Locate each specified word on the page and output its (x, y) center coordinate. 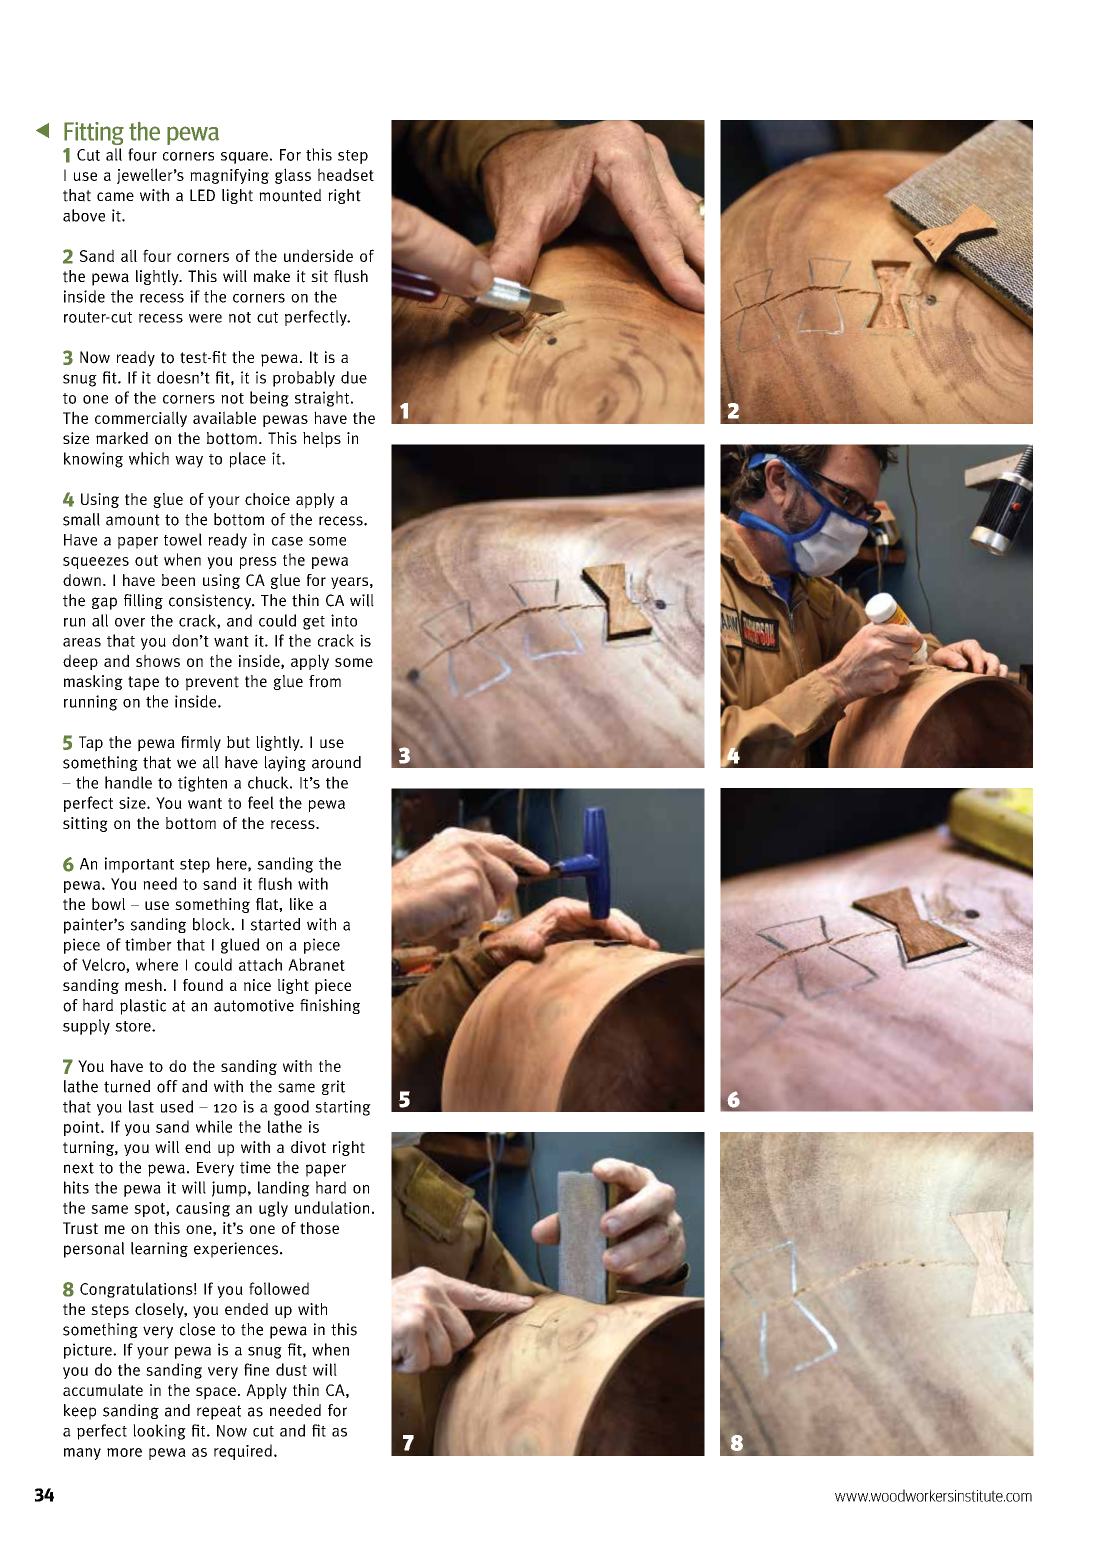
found (203, 985)
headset (346, 174)
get (314, 623)
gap (104, 603)
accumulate (103, 1390)
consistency (211, 602)
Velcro (104, 965)
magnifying (229, 176)
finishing (330, 1006)
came (115, 196)
